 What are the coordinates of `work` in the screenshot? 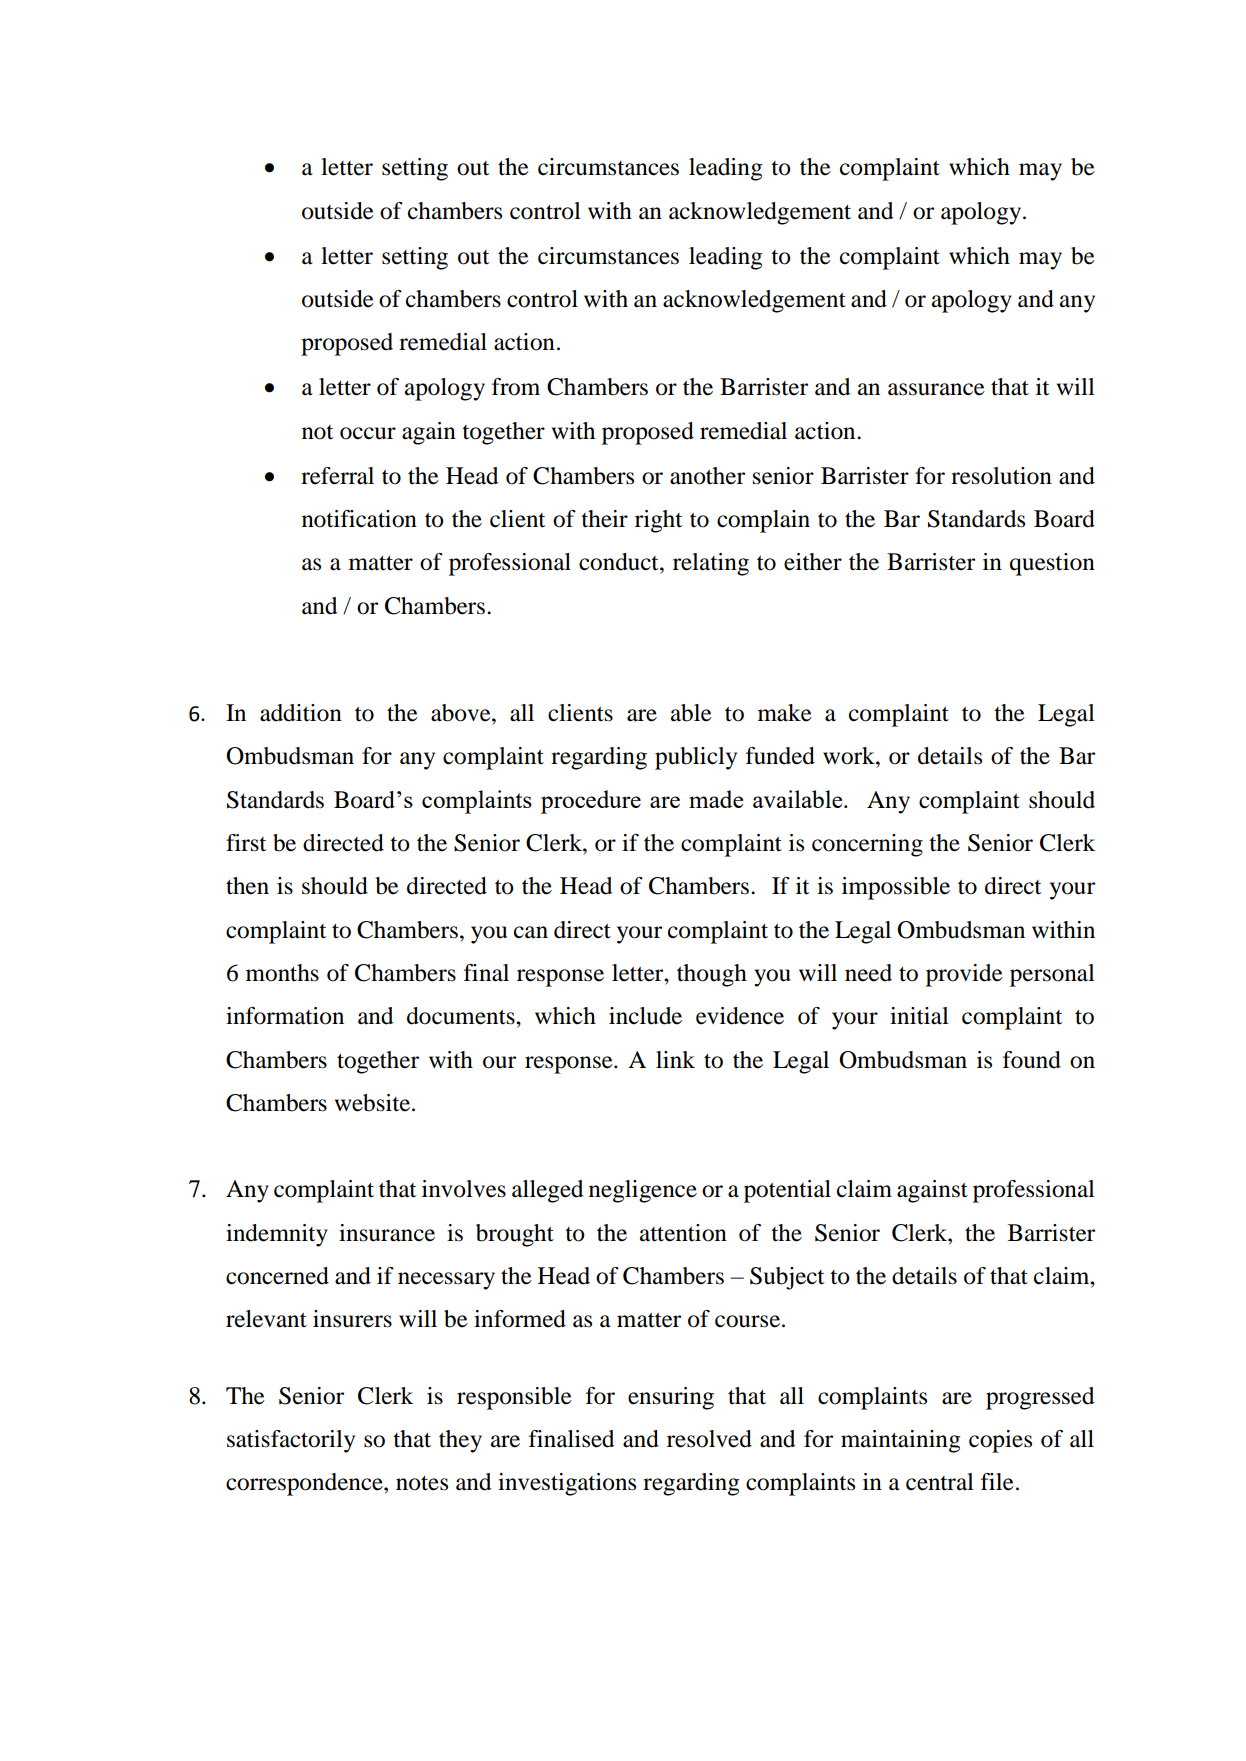 It's located at (850, 756).
